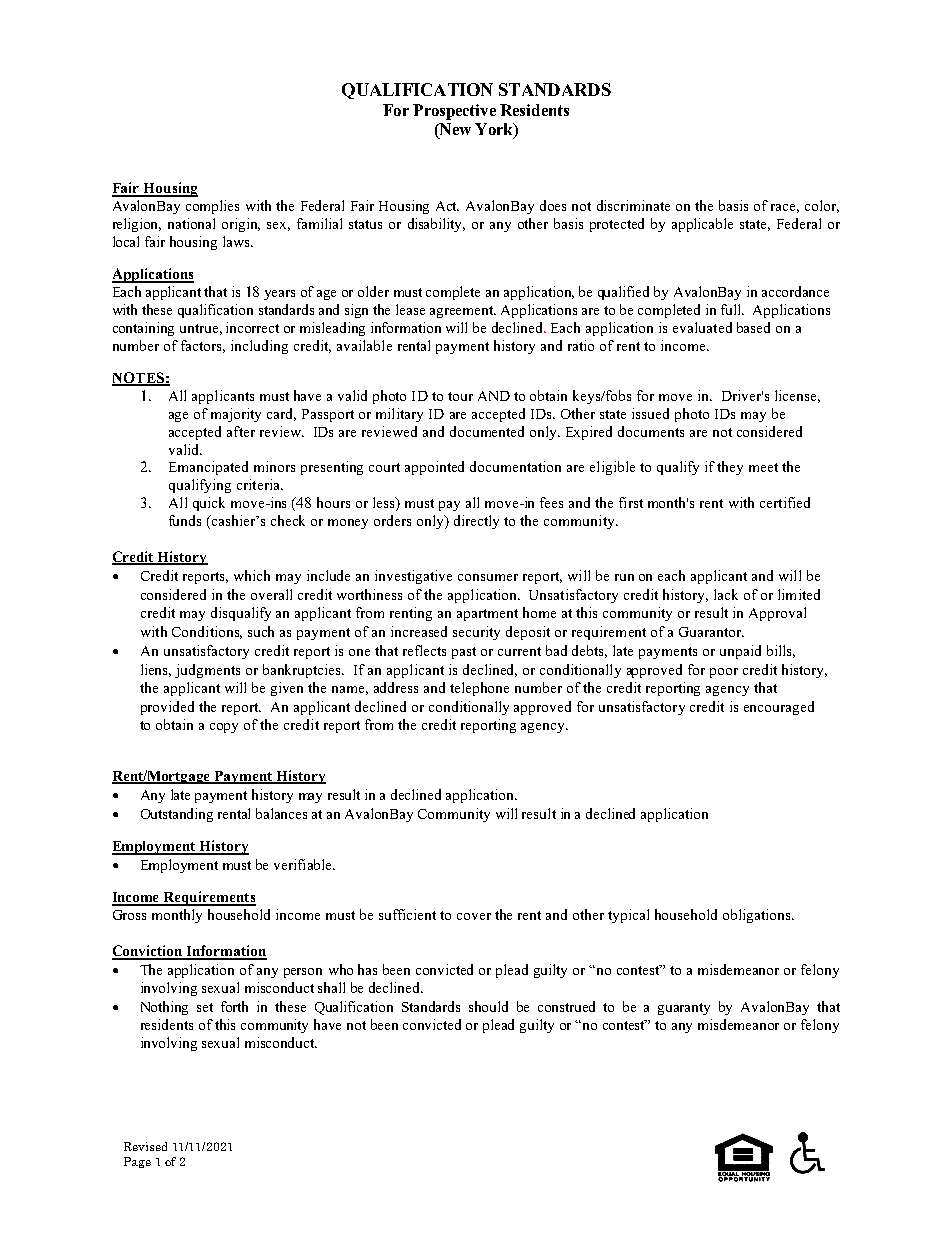 This document has width=952, height=1233. What do you see at coordinates (476, 633) in the document?
I see `security` at bounding box center [476, 633].
